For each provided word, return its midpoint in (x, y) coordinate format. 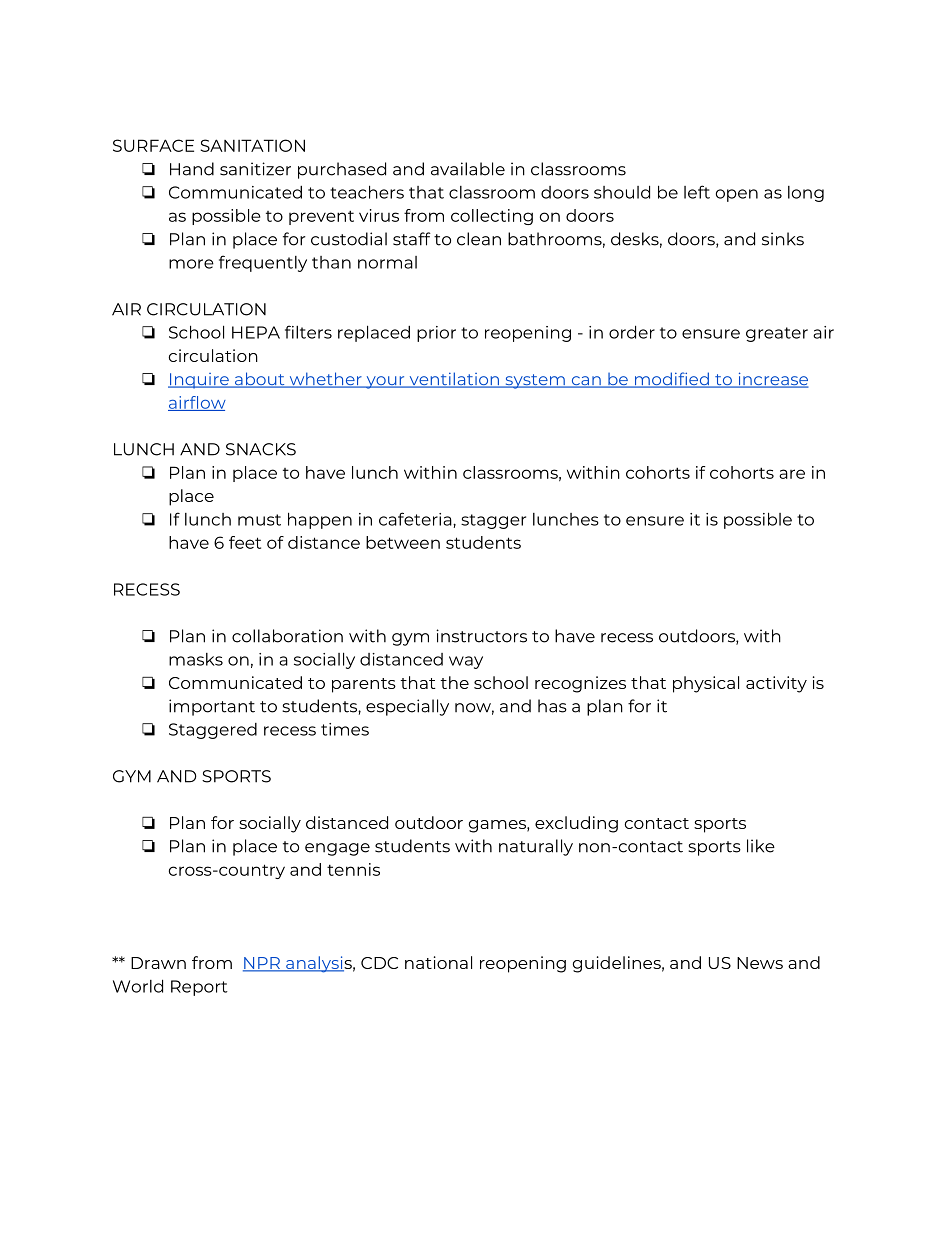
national (438, 962)
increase (772, 380)
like (761, 846)
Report (199, 988)
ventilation (454, 380)
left (697, 192)
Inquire (199, 381)
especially (407, 707)
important (212, 707)
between (403, 542)
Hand (192, 169)
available (468, 169)
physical (706, 684)
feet (245, 542)
